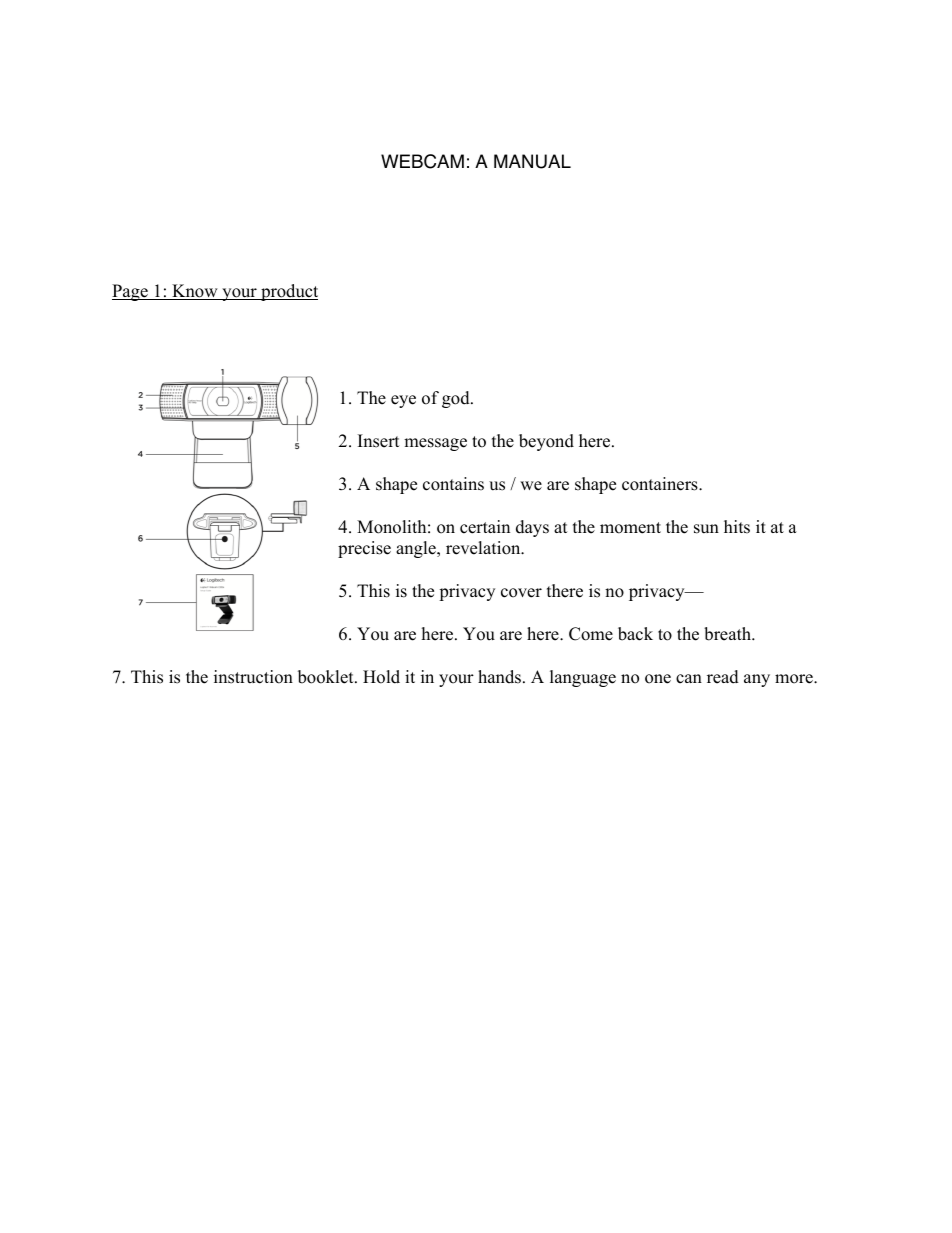 This page has width=952, height=1233. Describe the element at coordinates (706, 529) in the page. I see `sun` at that location.
